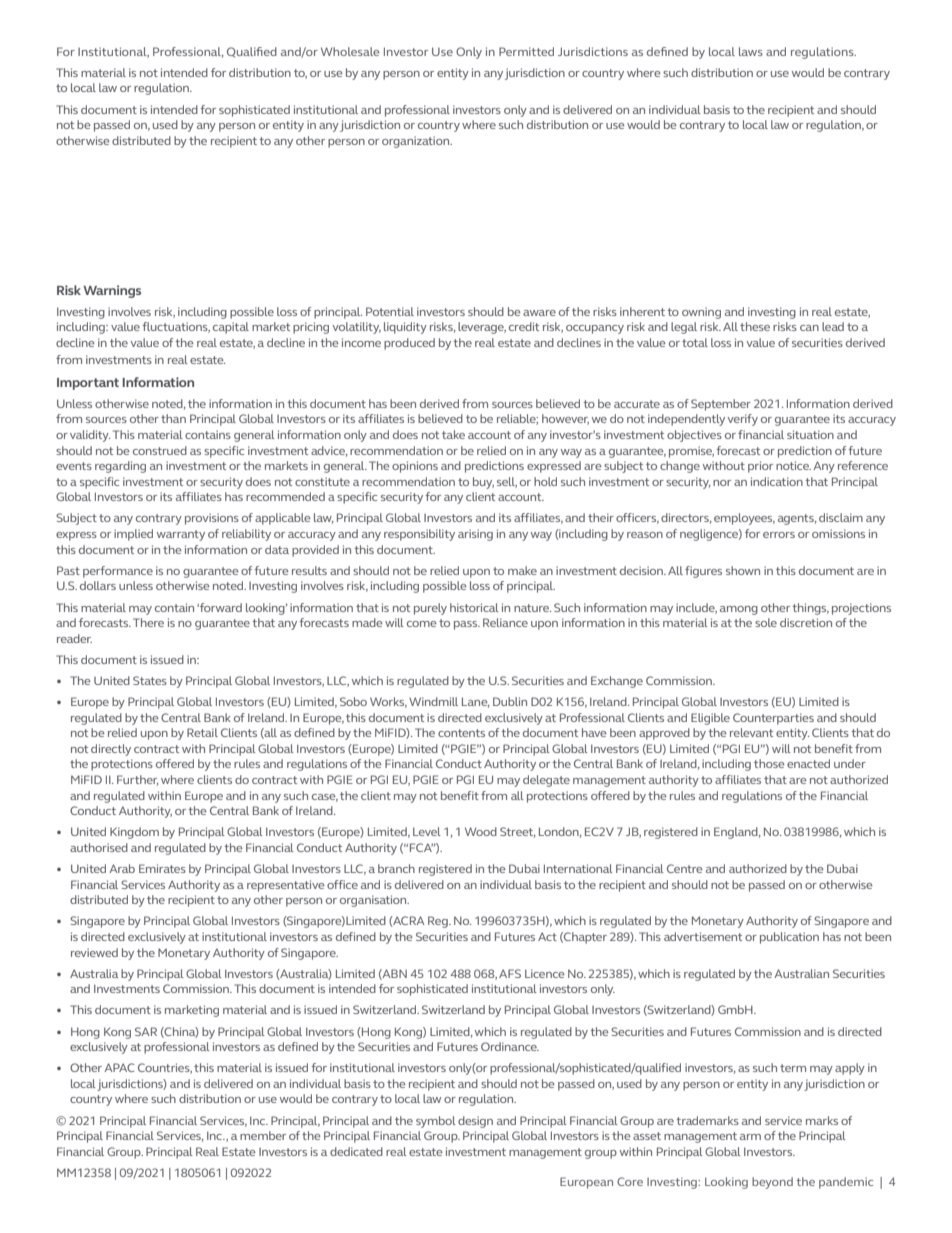 The width and height of the screenshot is (952, 1233). I want to click on There, so click(148, 622).
